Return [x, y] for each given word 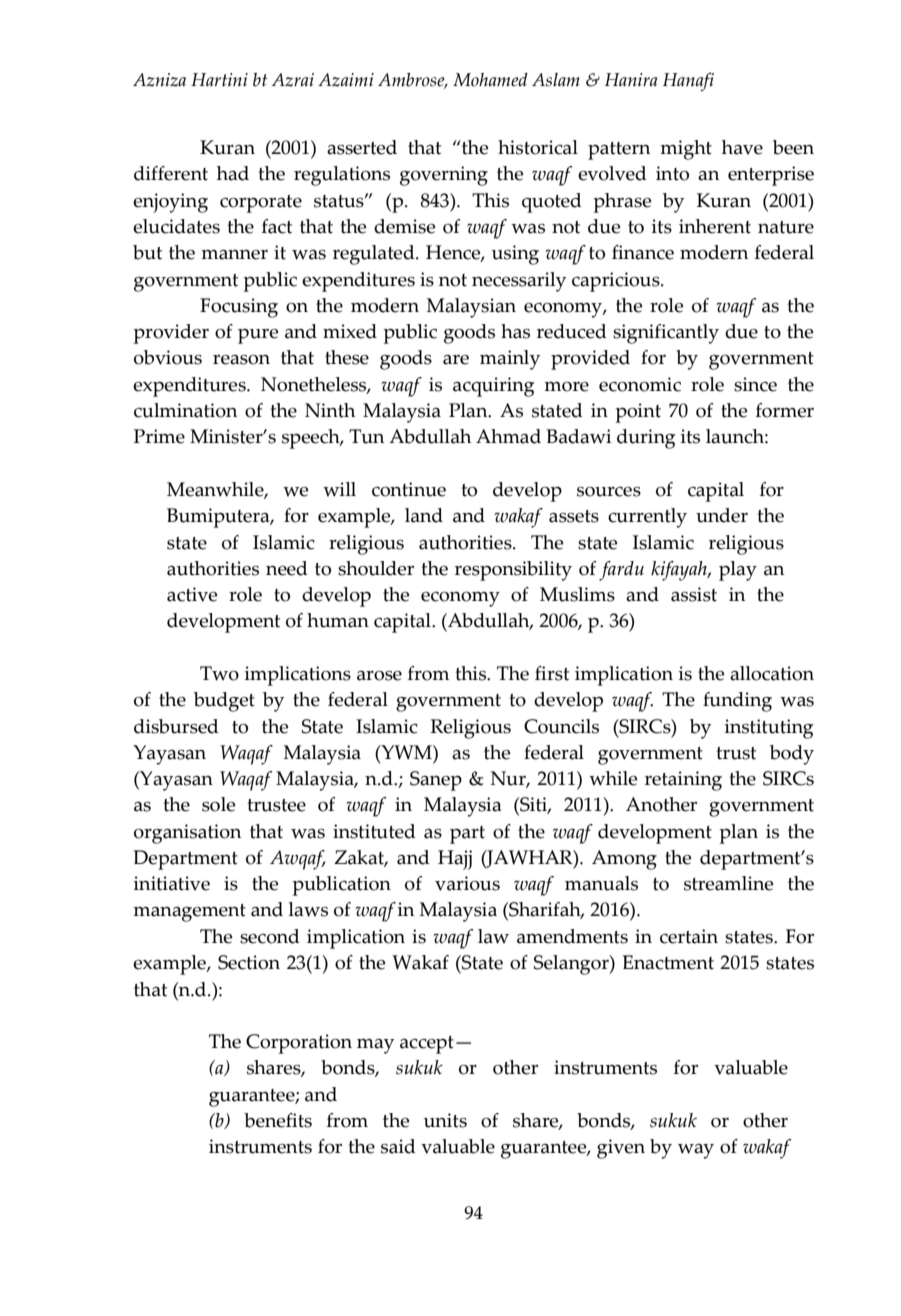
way [696, 1151]
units [445, 1120]
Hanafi [688, 81]
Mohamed [490, 80]
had [233, 173]
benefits [278, 1120]
